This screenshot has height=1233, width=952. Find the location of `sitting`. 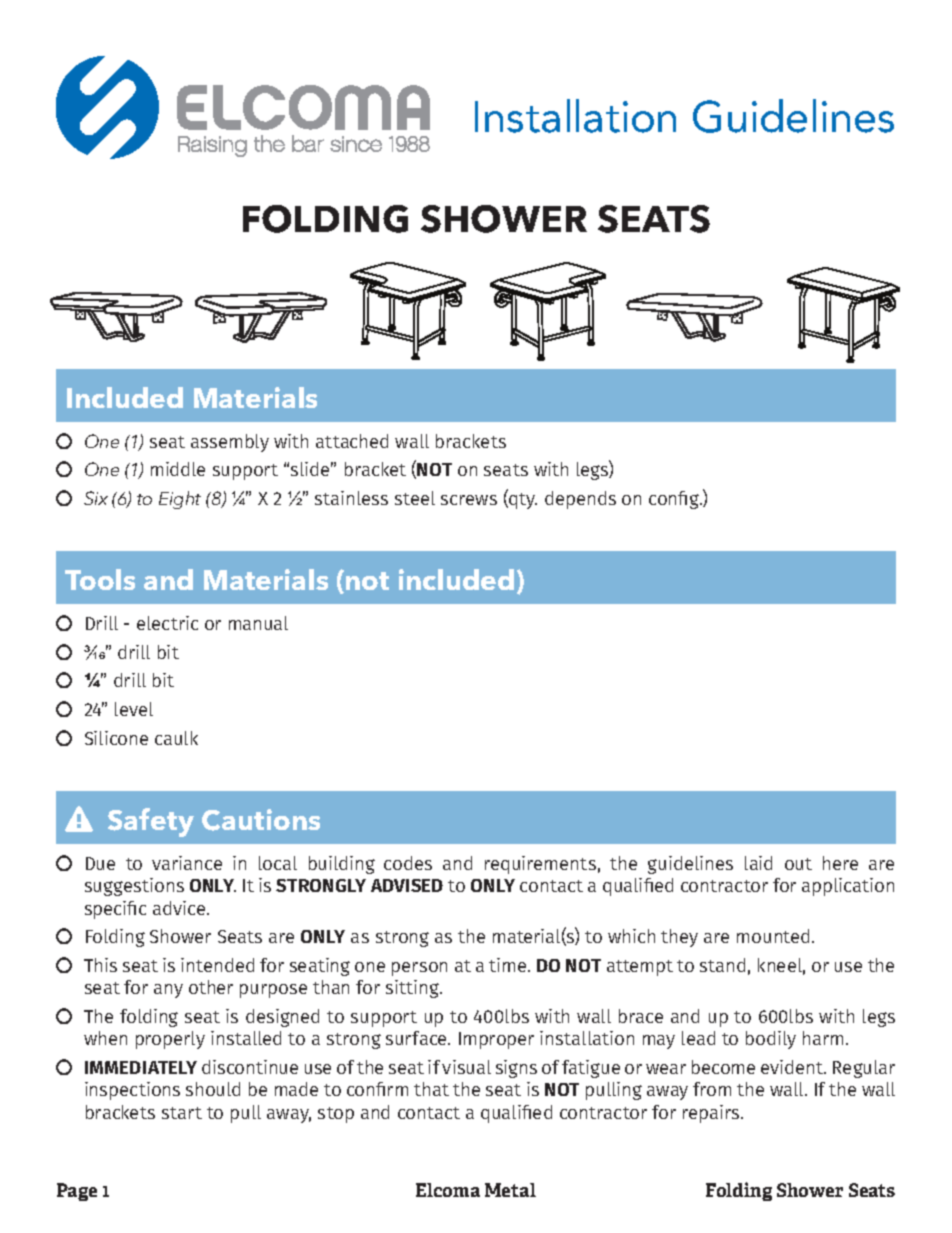

sitting is located at coordinates (413, 989).
